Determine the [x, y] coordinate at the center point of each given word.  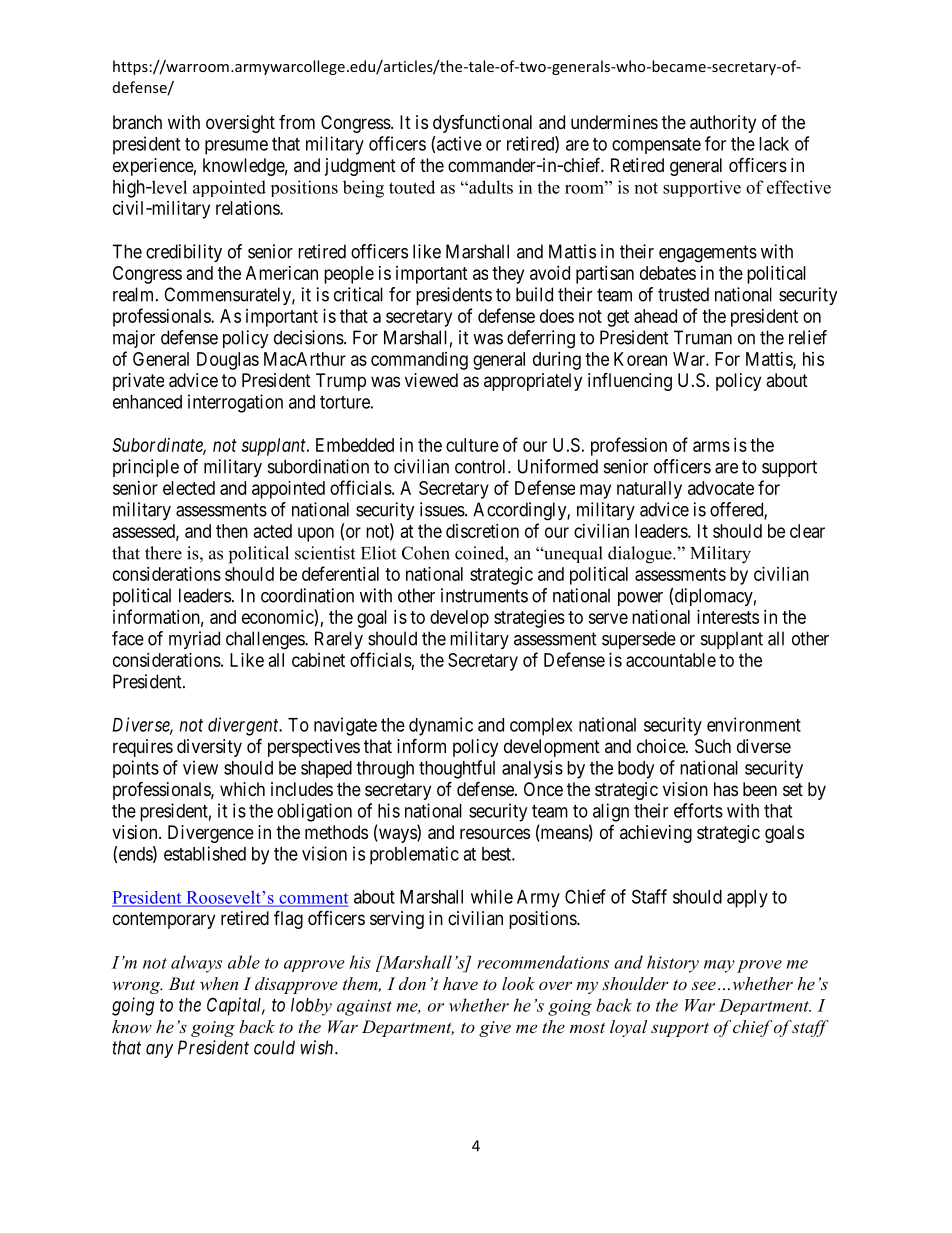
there [163, 553]
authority [723, 124]
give [495, 1029]
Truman [703, 337]
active [459, 143]
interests [728, 617]
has [726, 789]
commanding [419, 361]
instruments [484, 595]
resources [495, 833]
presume [236, 147]
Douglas [228, 361]
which [242, 789]
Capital [236, 1006]
